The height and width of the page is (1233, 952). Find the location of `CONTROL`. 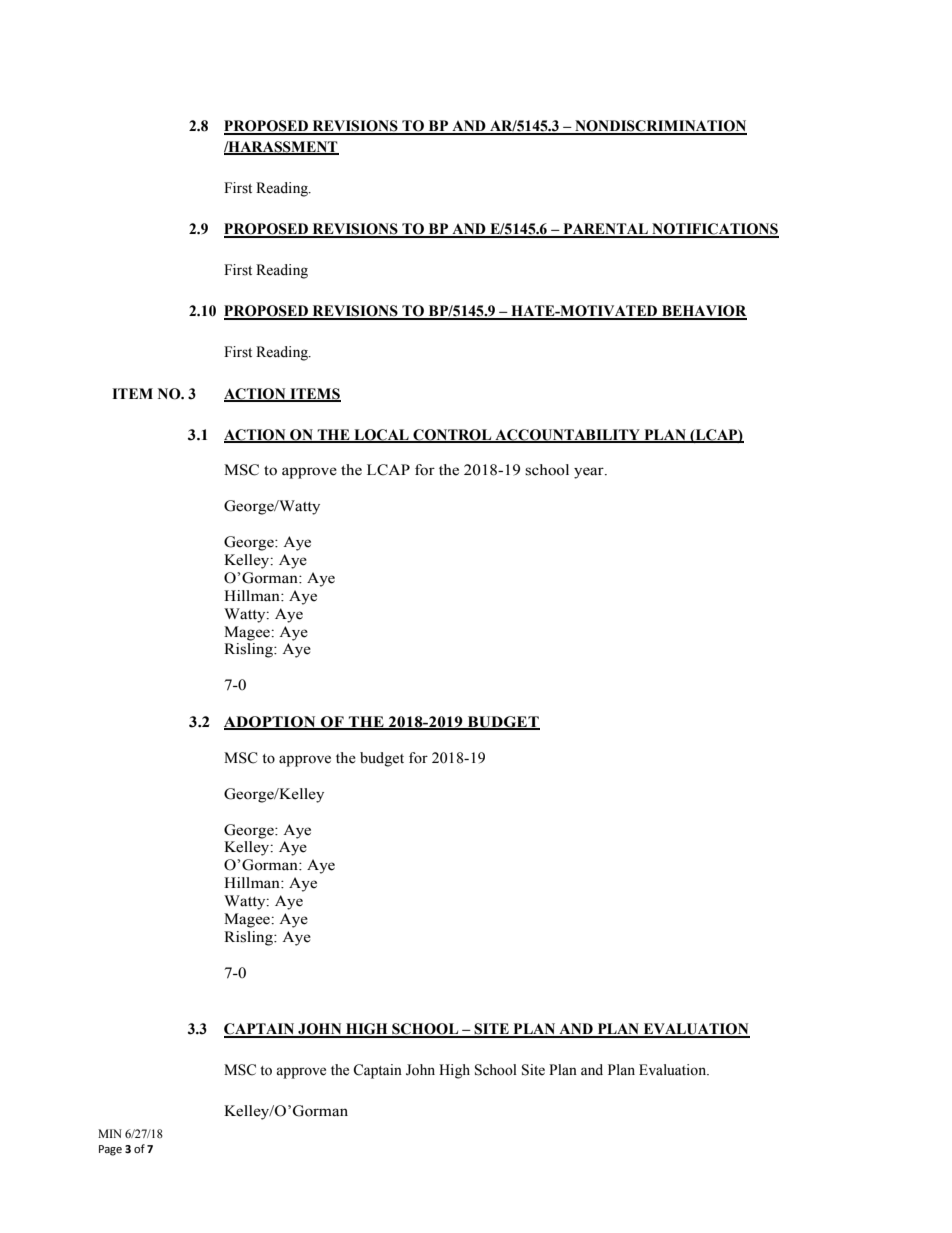

CONTROL is located at coordinates (452, 436).
